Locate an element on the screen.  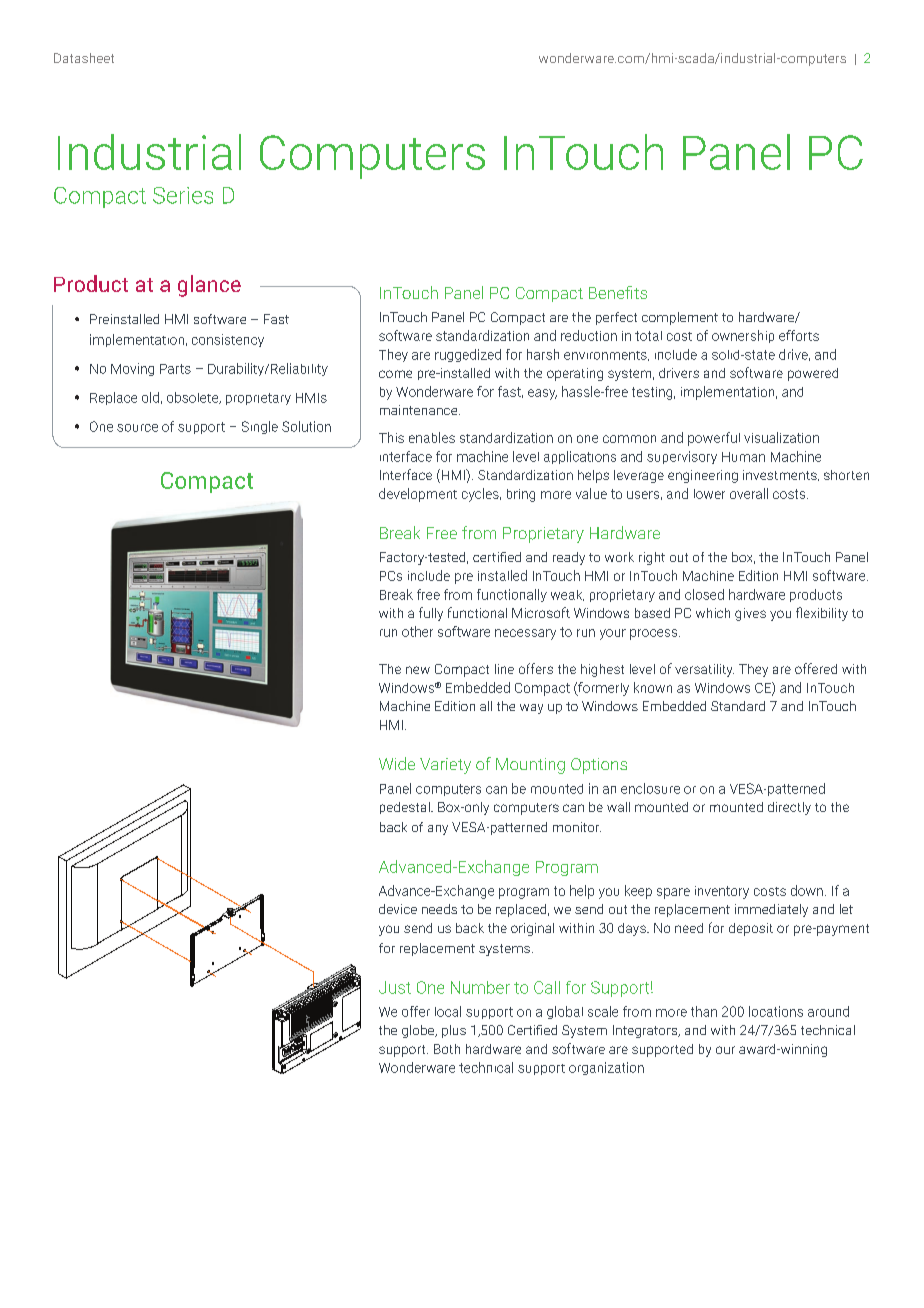
Just is located at coordinates (395, 987).
